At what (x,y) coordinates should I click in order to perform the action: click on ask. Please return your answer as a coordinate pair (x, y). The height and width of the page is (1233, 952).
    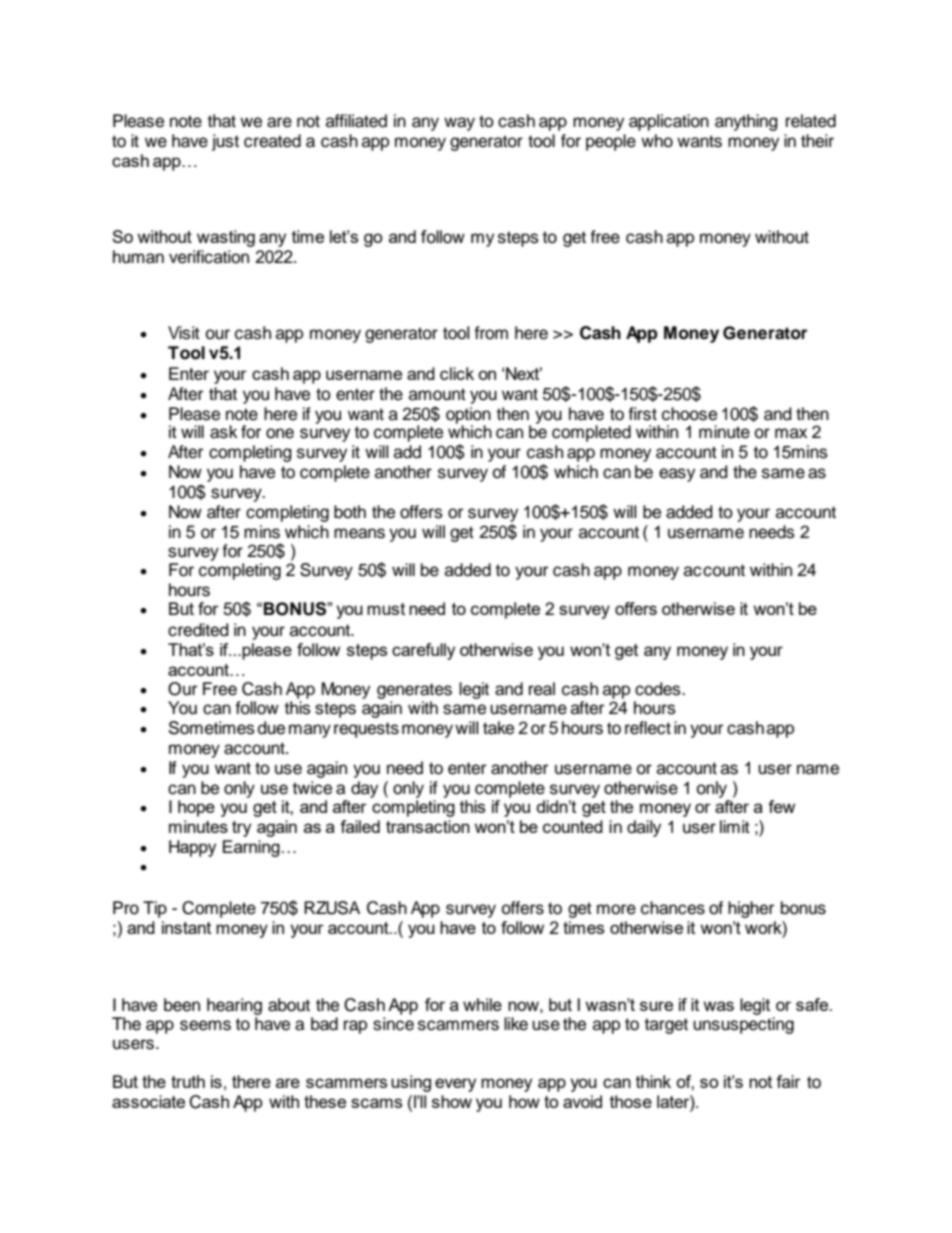
    Looking at the image, I should click on (224, 432).
